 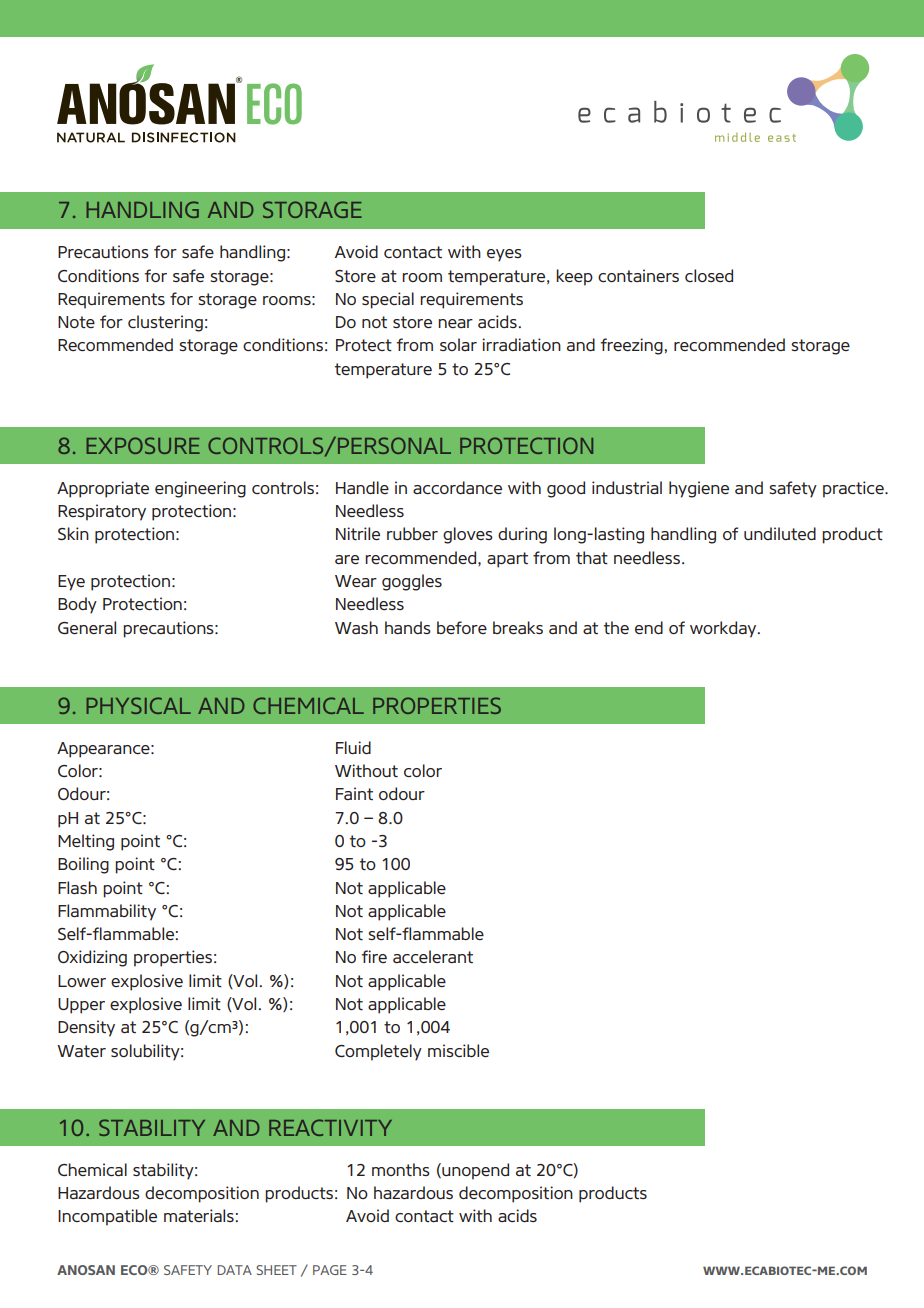 What do you see at coordinates (458, 1050) in the screenshot?
I see `miscible` at bounding box center [458, 1050].
